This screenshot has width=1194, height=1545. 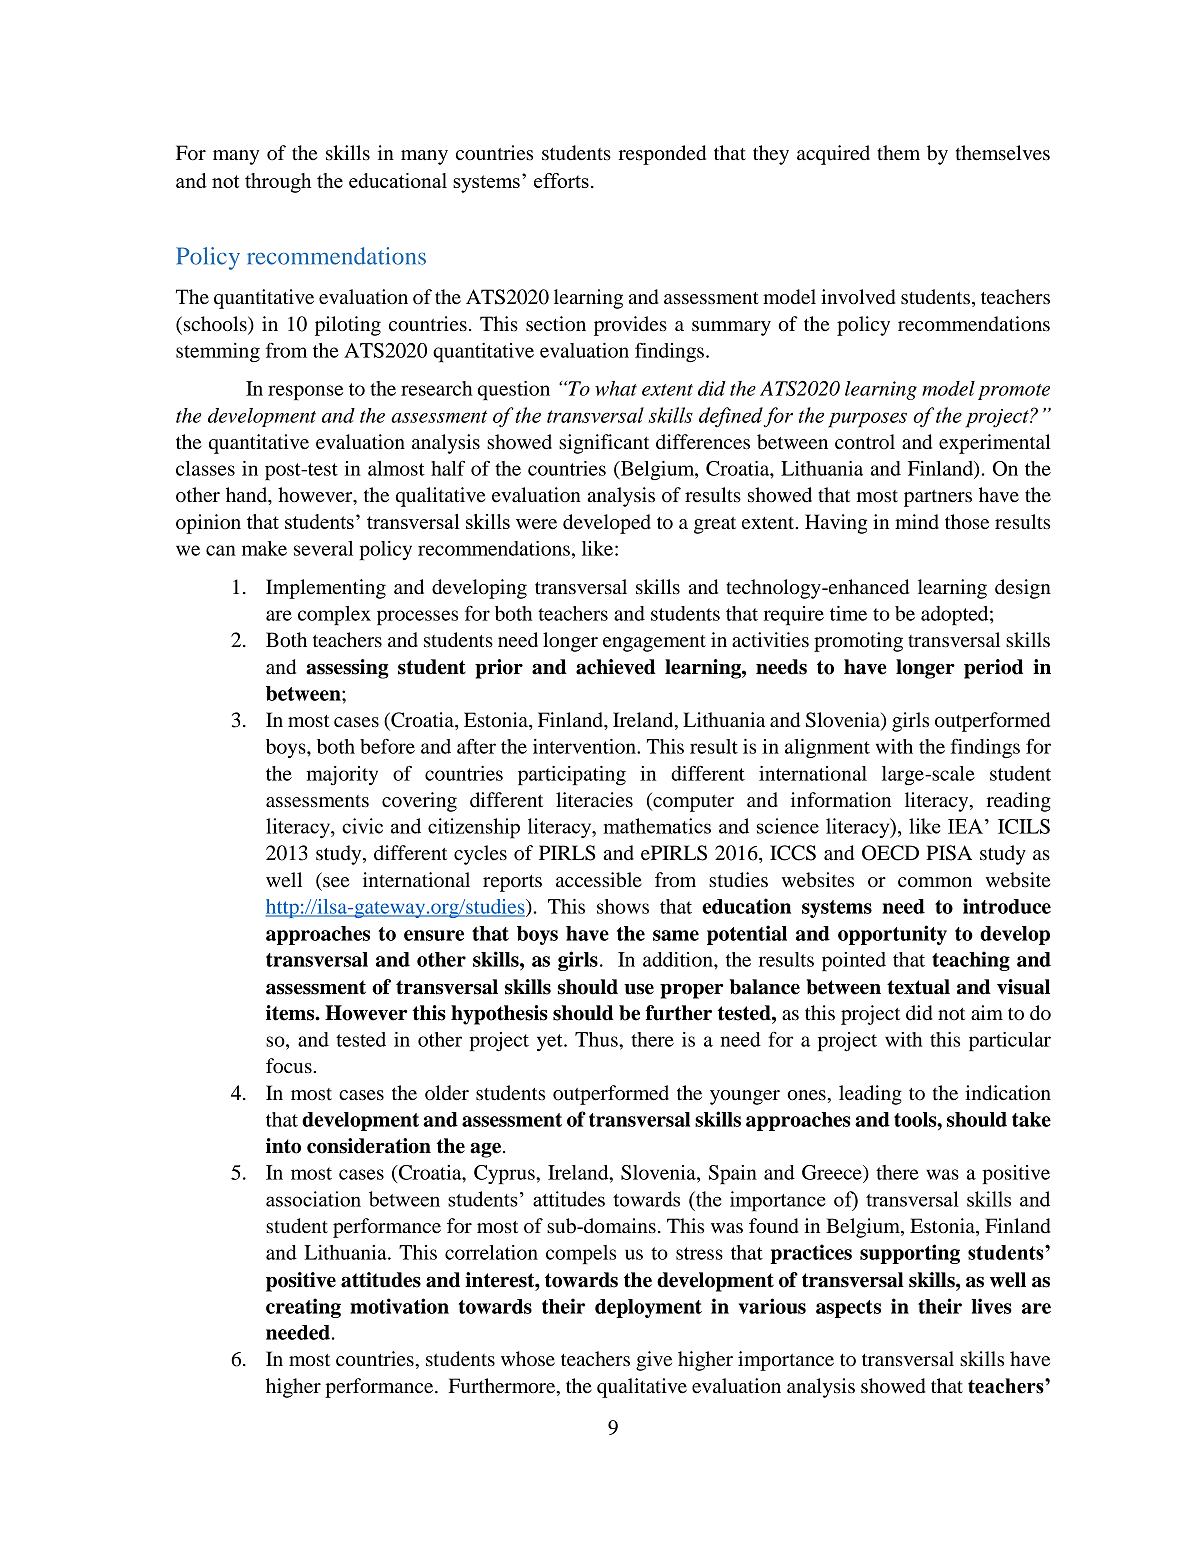 What do you see at coordinates (991, 1306) in the screenshot?
I see `lives` at bounding box center [991, 1306].
